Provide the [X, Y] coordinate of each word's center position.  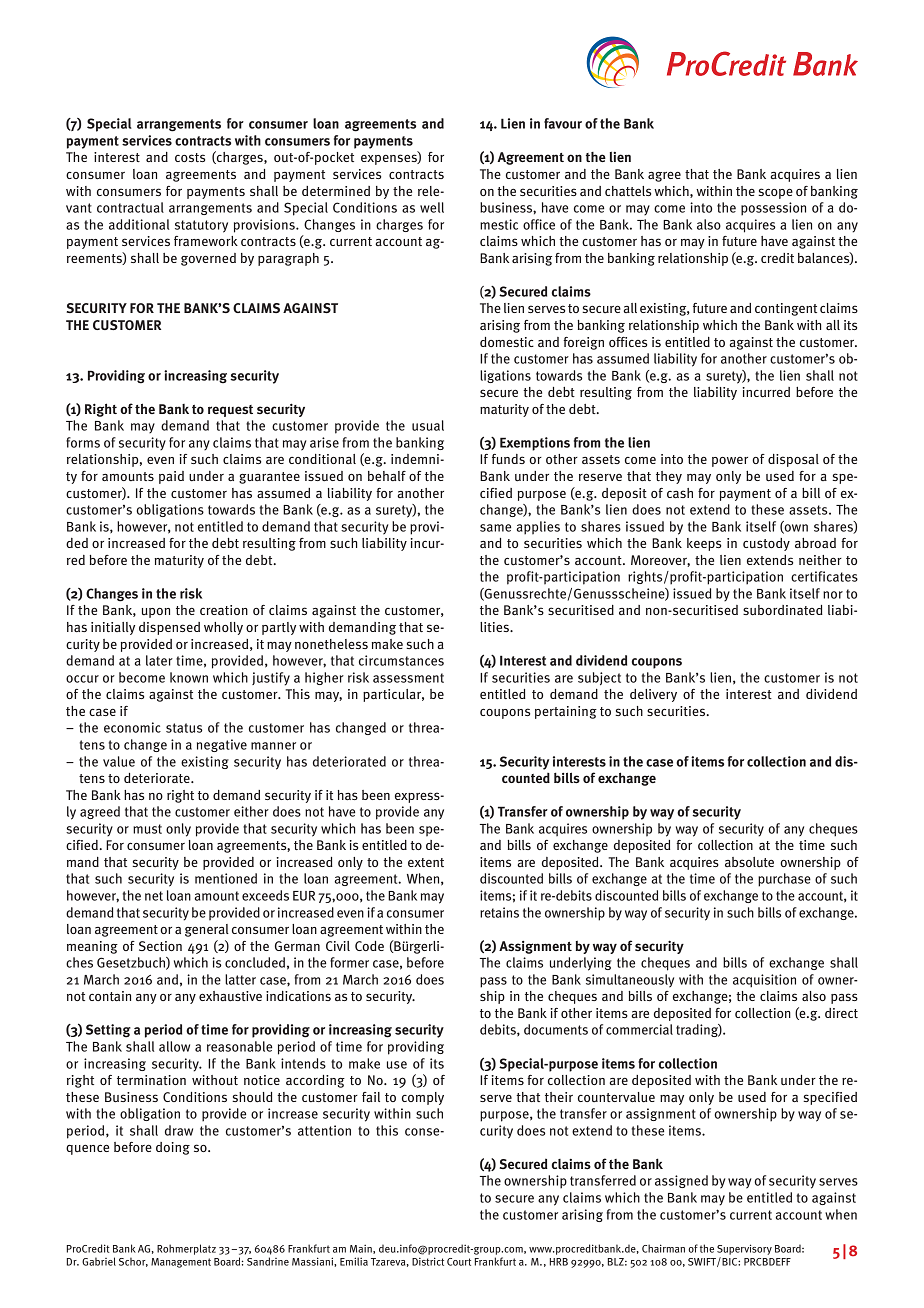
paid [171, 477]
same [495, 528]
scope [775, 193]
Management [181, 1263]
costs [190, 157]
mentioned [226, 878]
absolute [749, 862]
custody [766, 544]
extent [426, 862]
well [432, 207]
